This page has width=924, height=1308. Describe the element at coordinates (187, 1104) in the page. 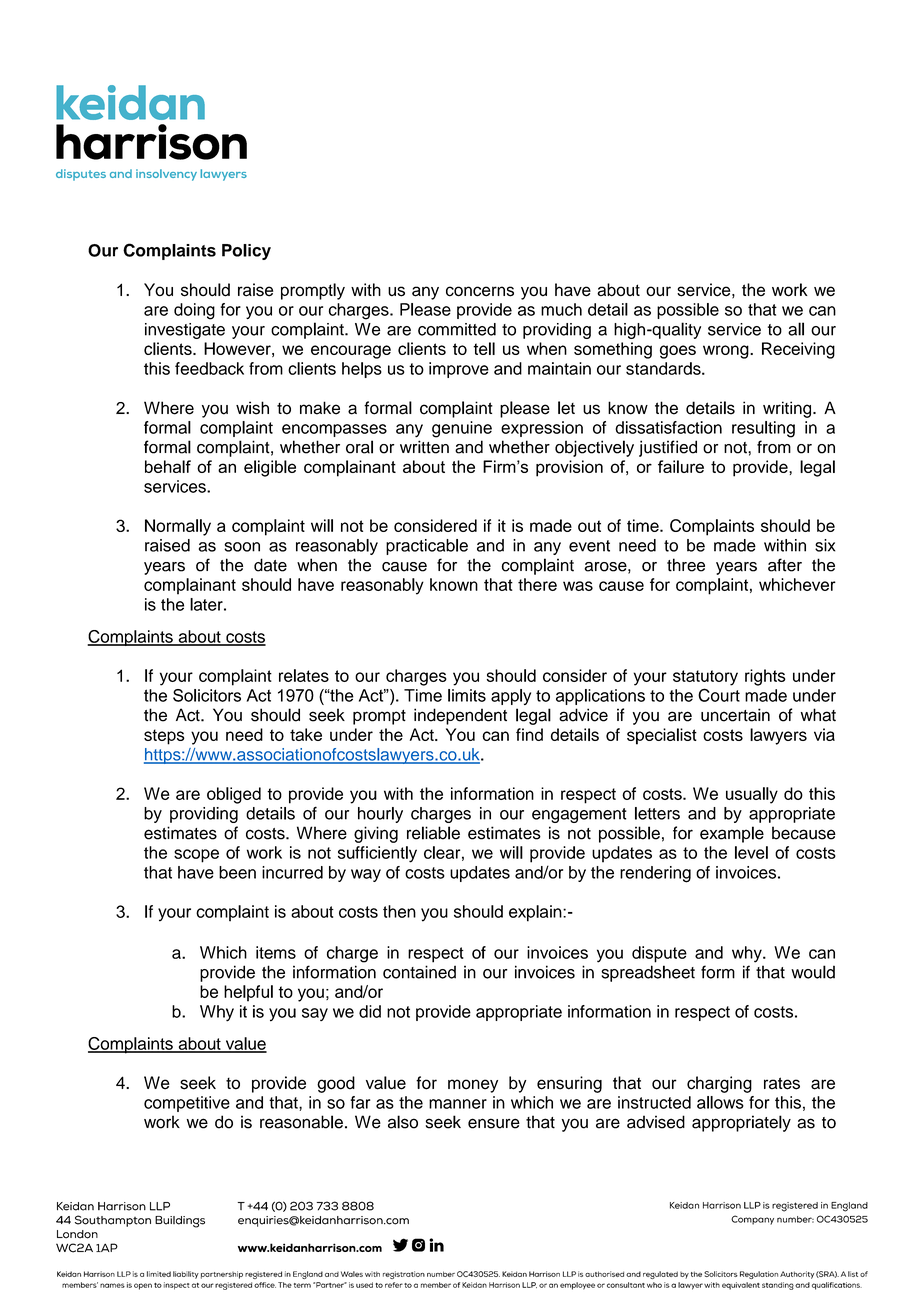

I see `competitive` at that location.
